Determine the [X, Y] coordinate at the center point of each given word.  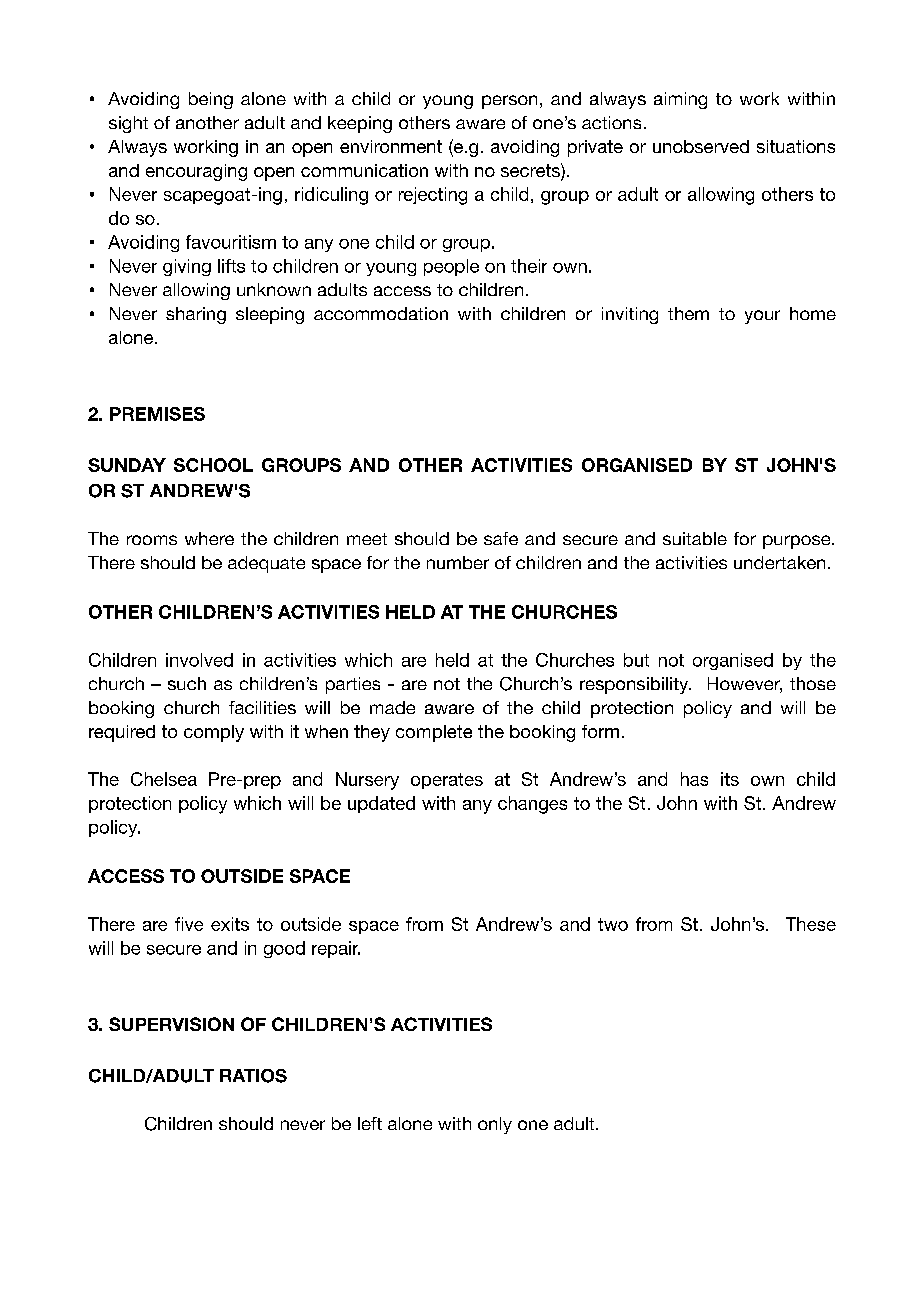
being [211, 100]
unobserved [701, 146]
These [811, 924]
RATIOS [253, 1076]
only [495, 1125]
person [509, 102]
